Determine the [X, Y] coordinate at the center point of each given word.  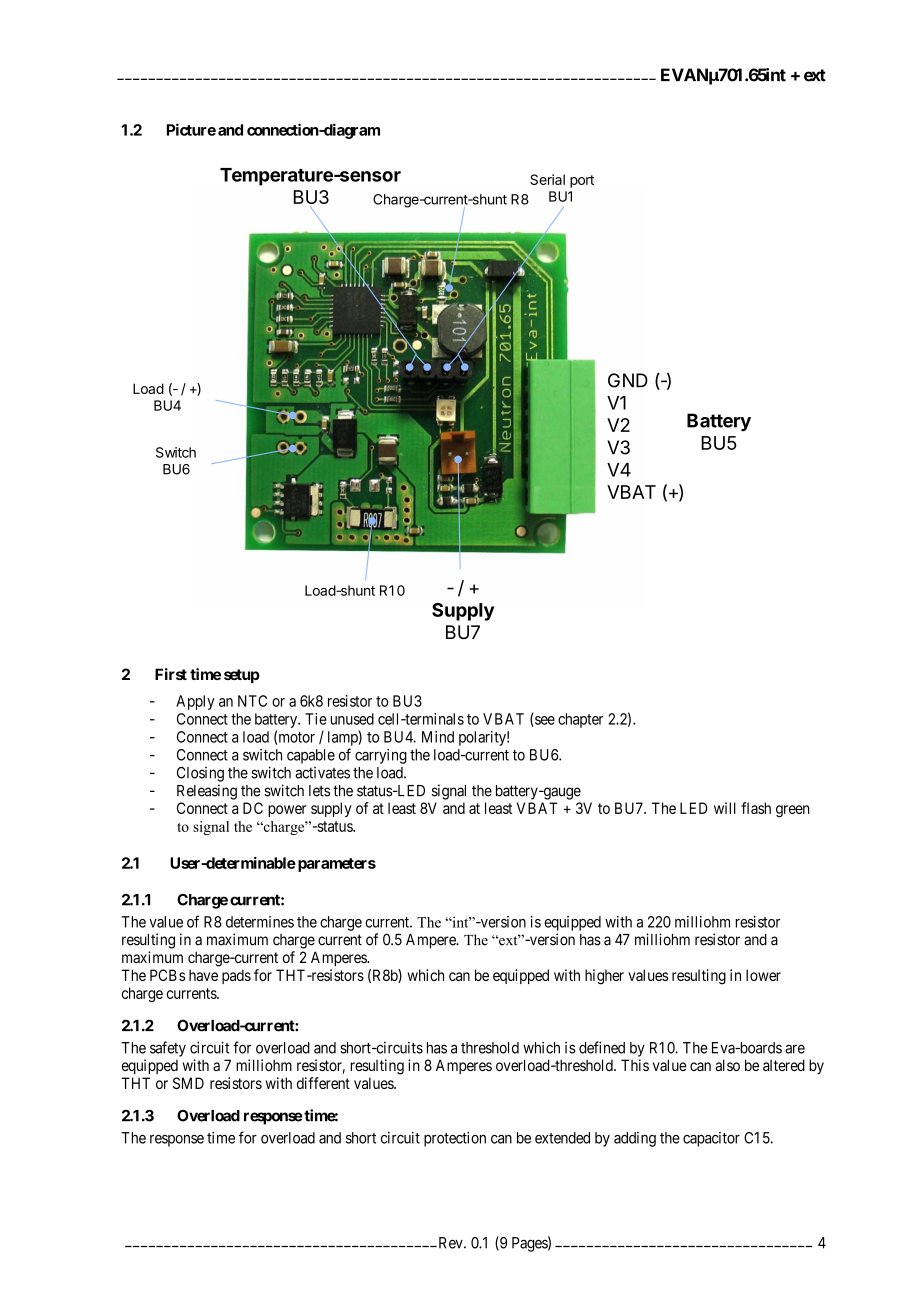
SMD [188, 1083]
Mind [438, 737]
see [544, 721]
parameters [337, 865]
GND [628, 380]
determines [260, 922]
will [725, 808]
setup [242, 676]
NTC [252, 701]
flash [756, 808]
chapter [580, 720]
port [582, 181]
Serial [547, 179]
